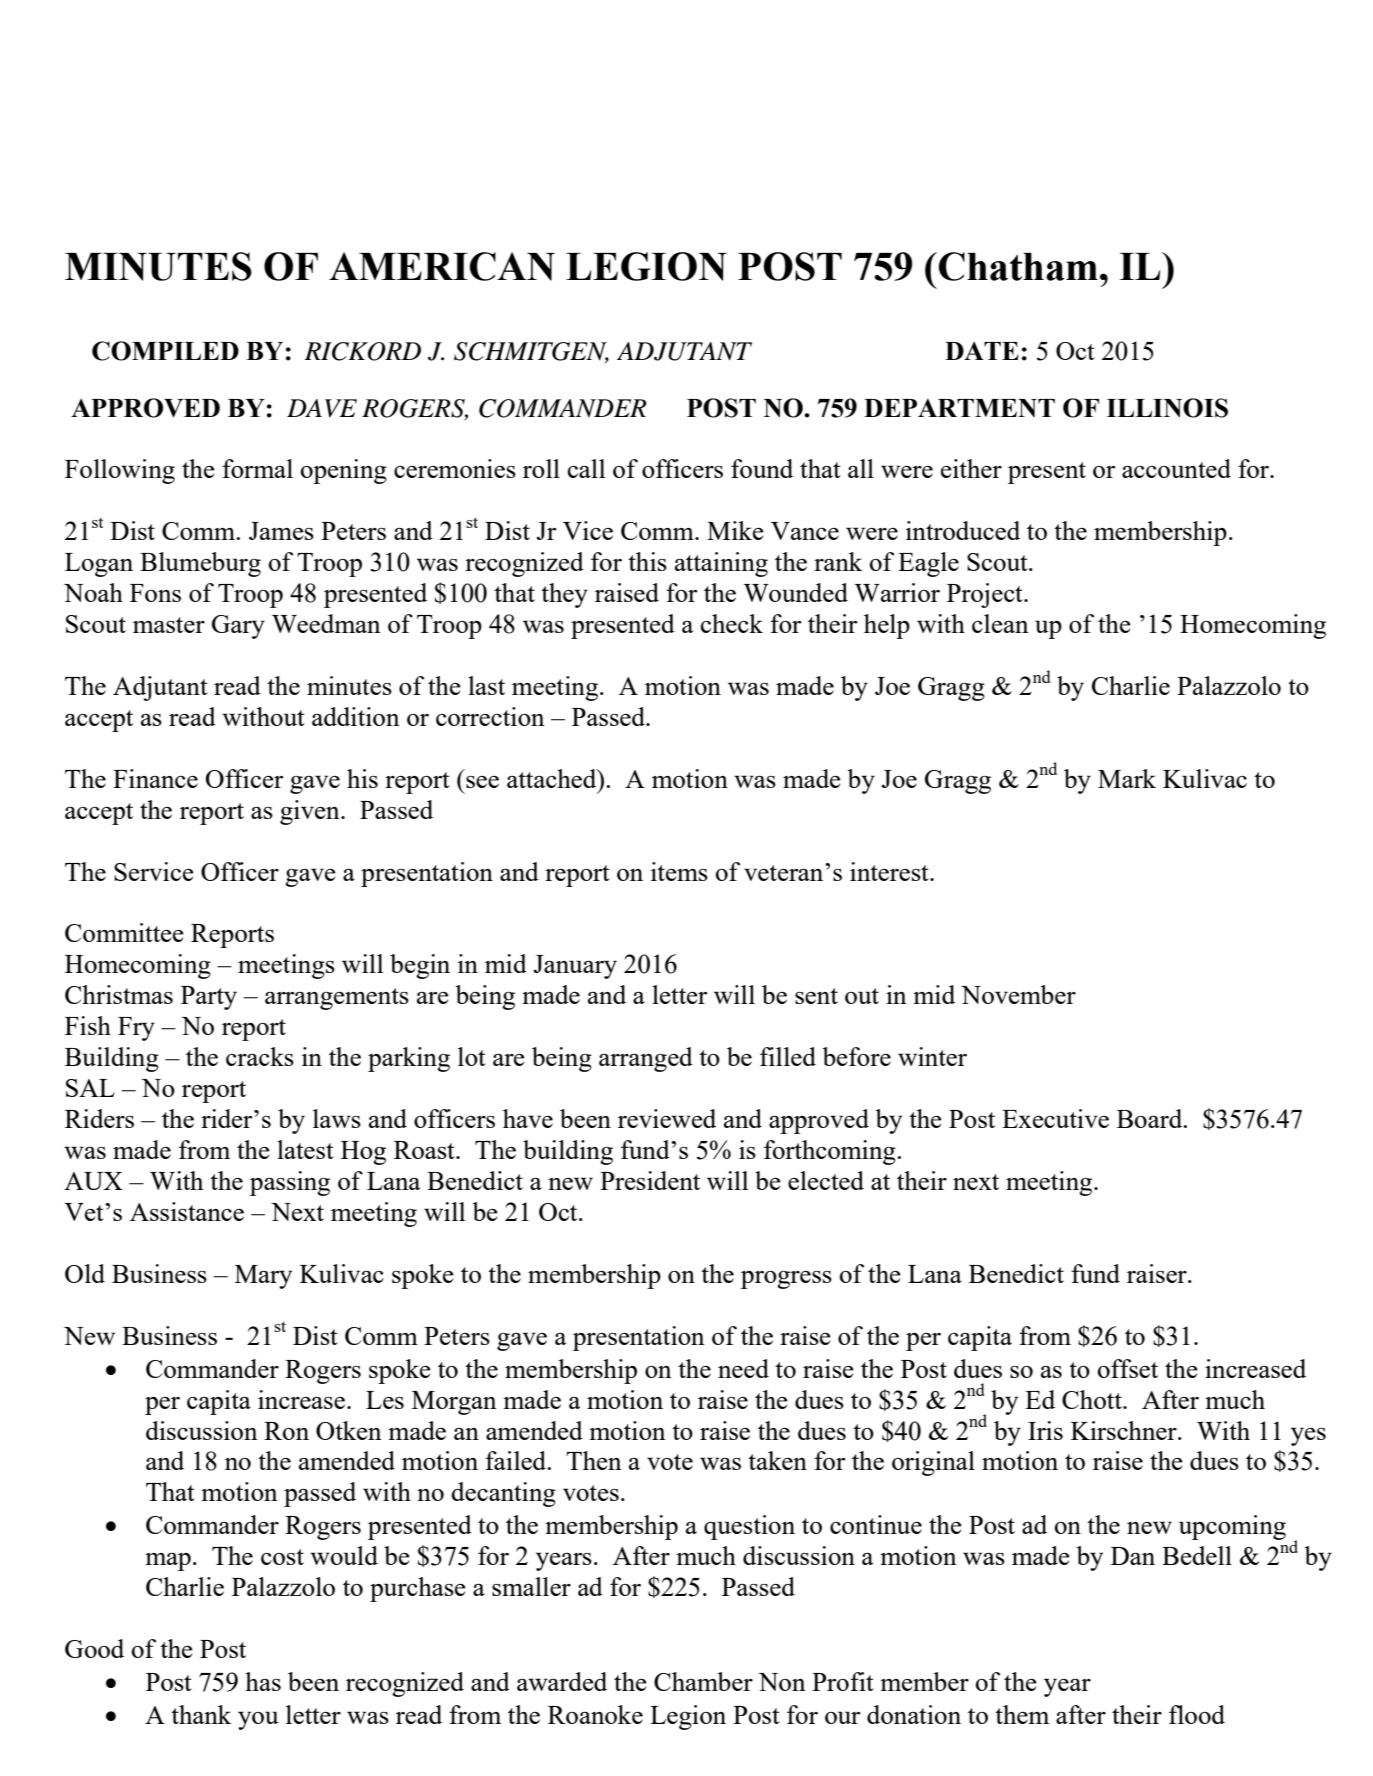 This page has width=1373, height=1776. Describe the element at coordinates (201, 1714) in the page. I see `thank` at that location.
